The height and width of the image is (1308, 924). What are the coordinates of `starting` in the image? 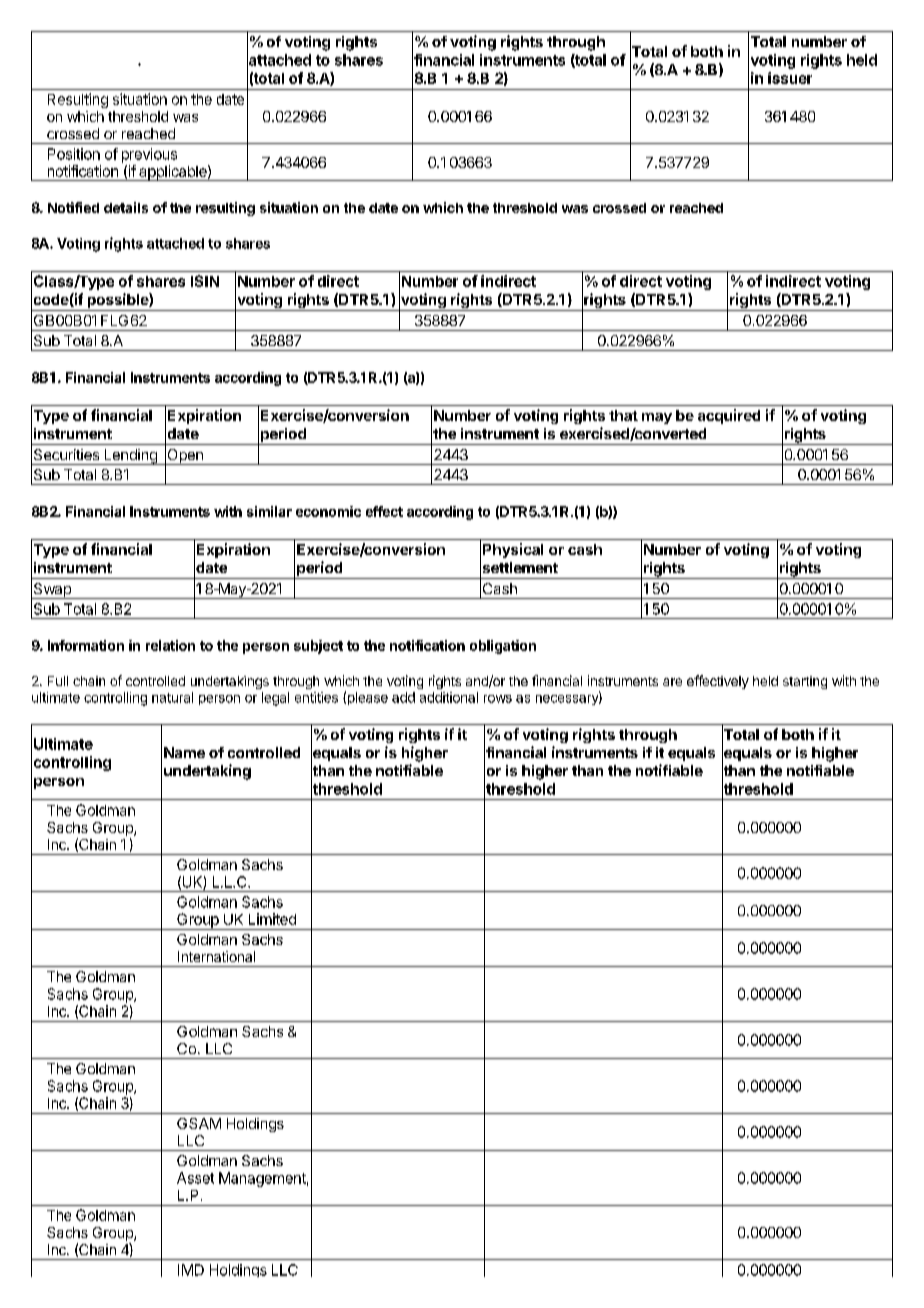 It's located at (805, 682).
